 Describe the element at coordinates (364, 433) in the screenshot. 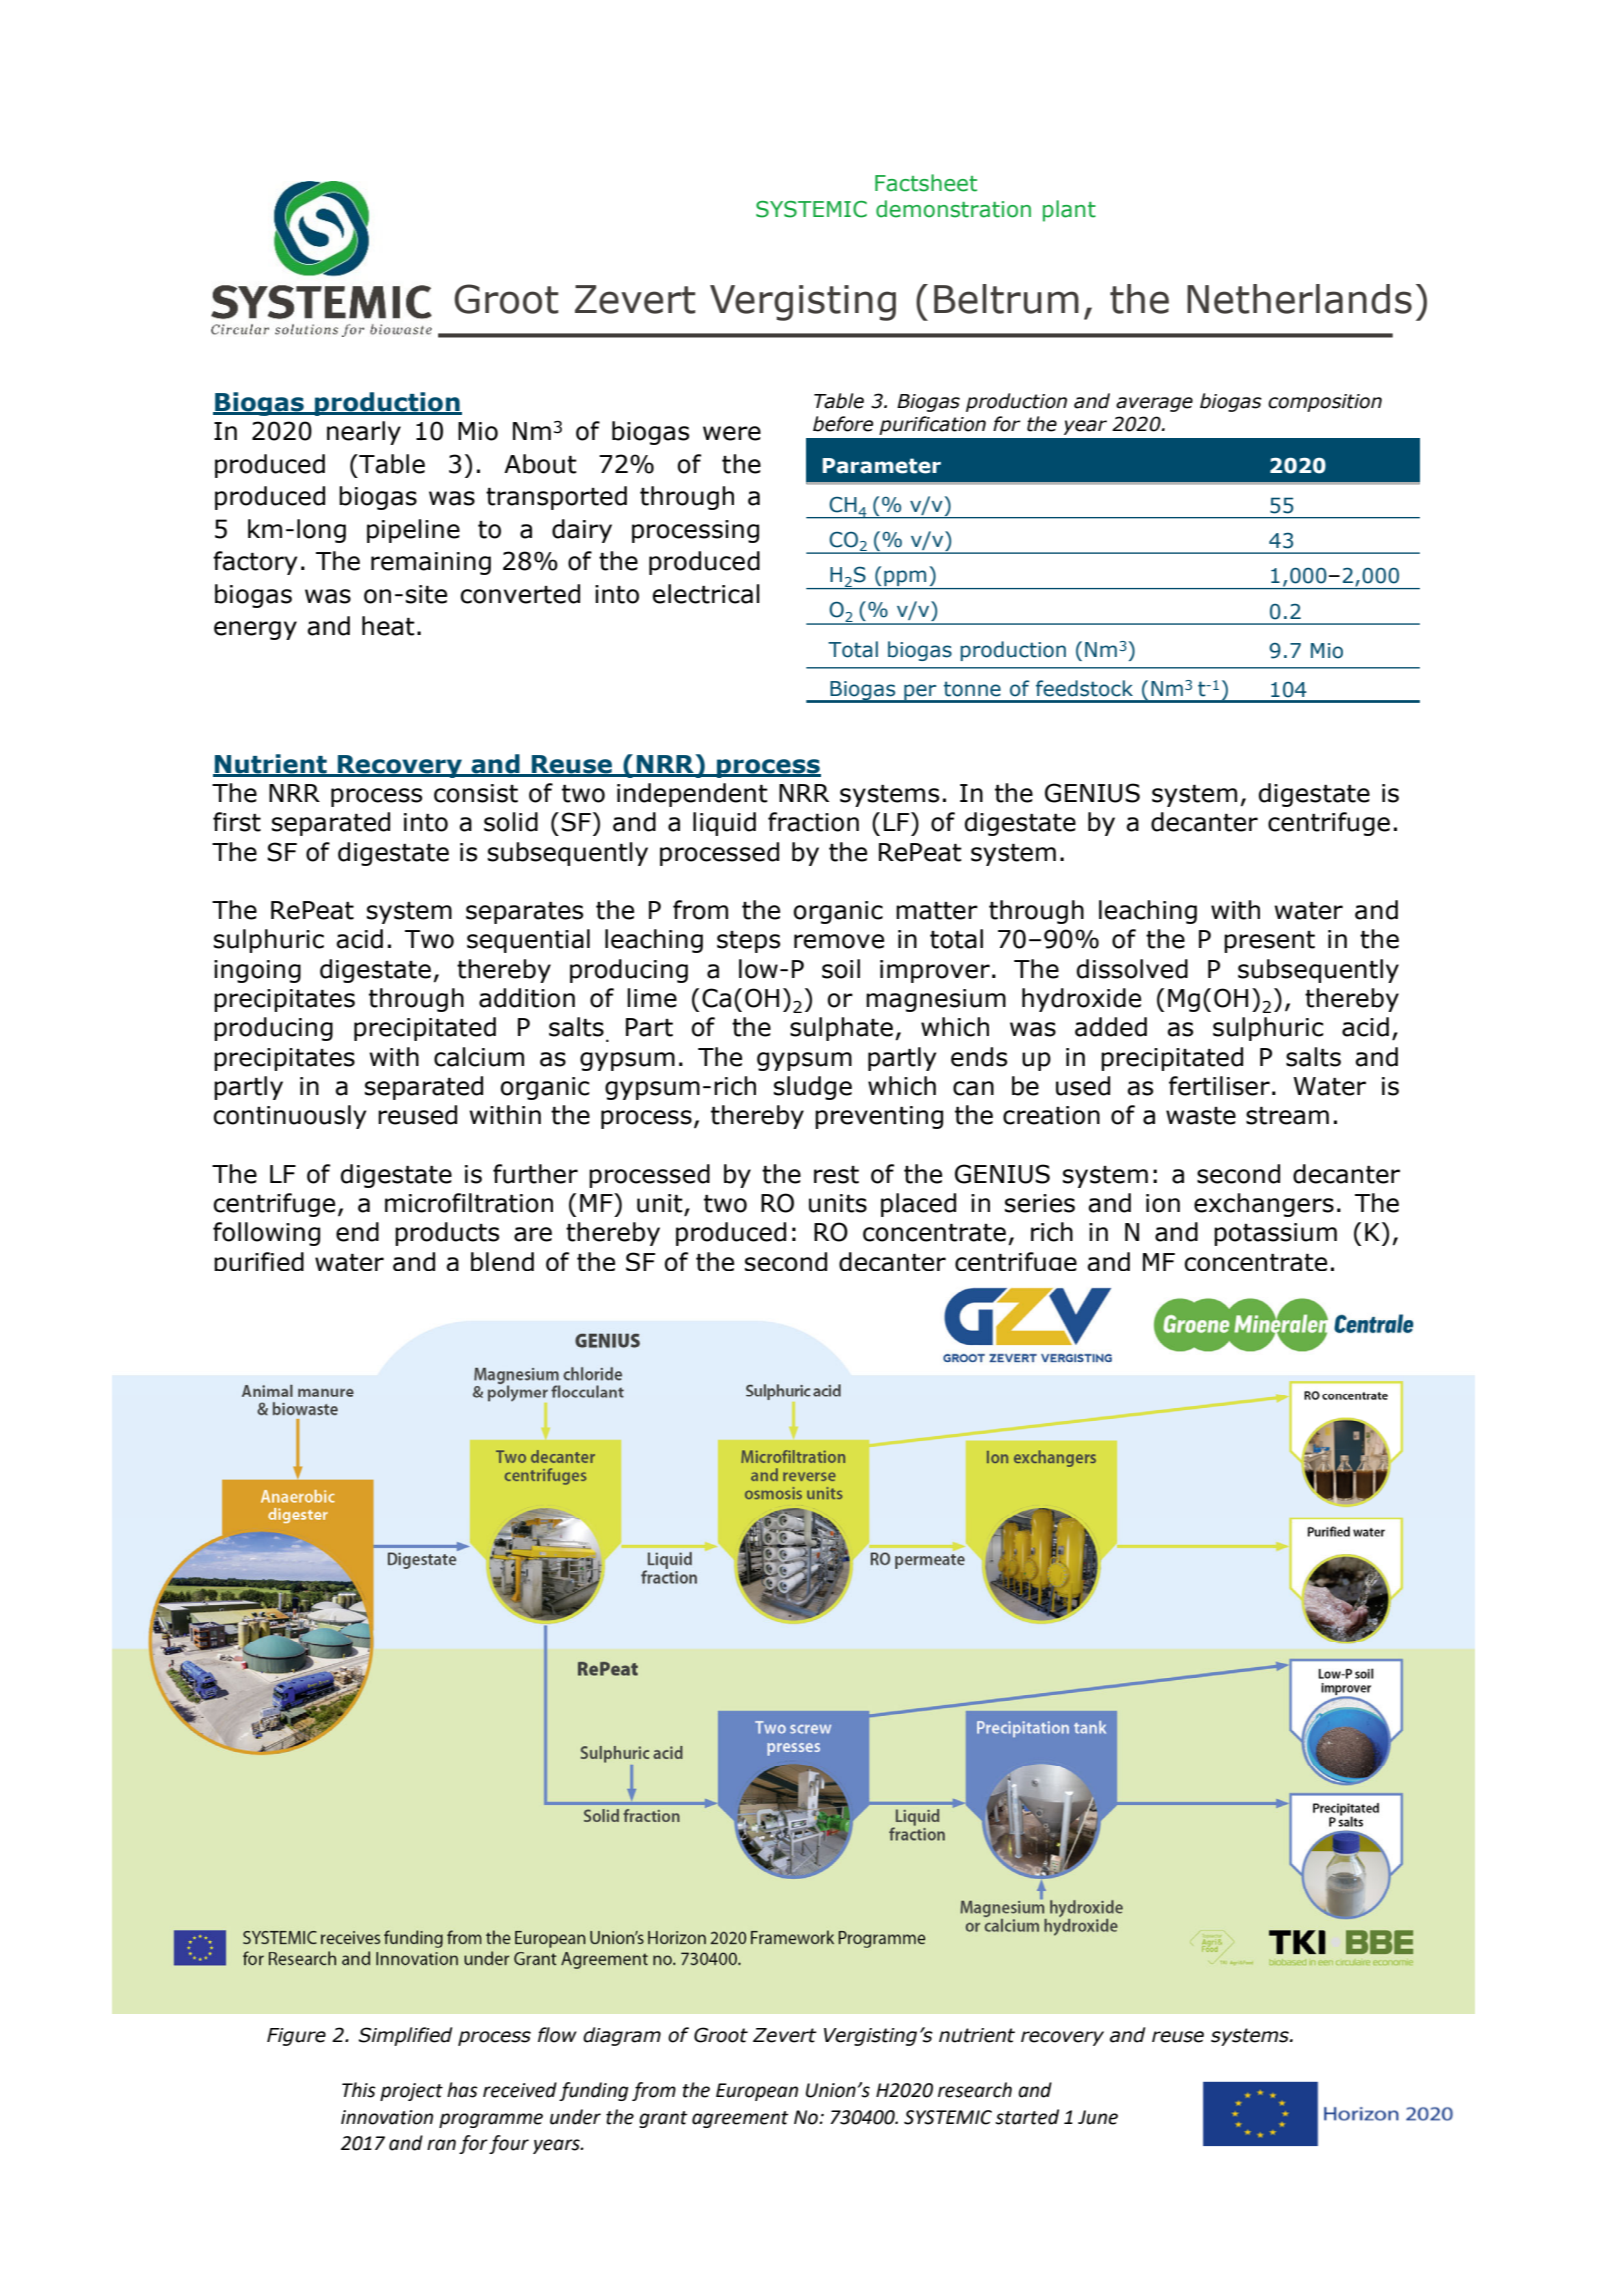

I see `nearly` at that location.
